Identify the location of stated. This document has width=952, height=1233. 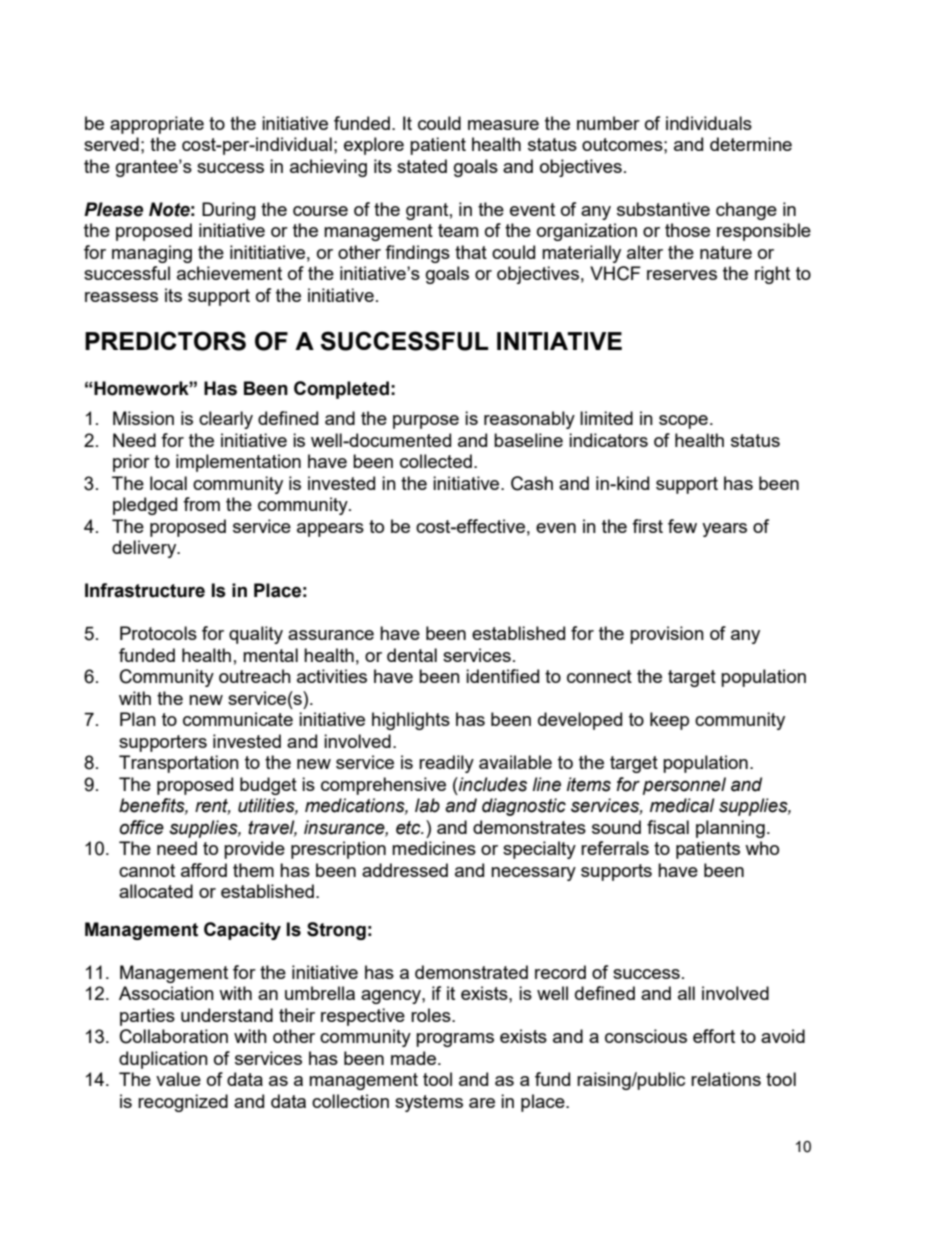
(422, 166).
